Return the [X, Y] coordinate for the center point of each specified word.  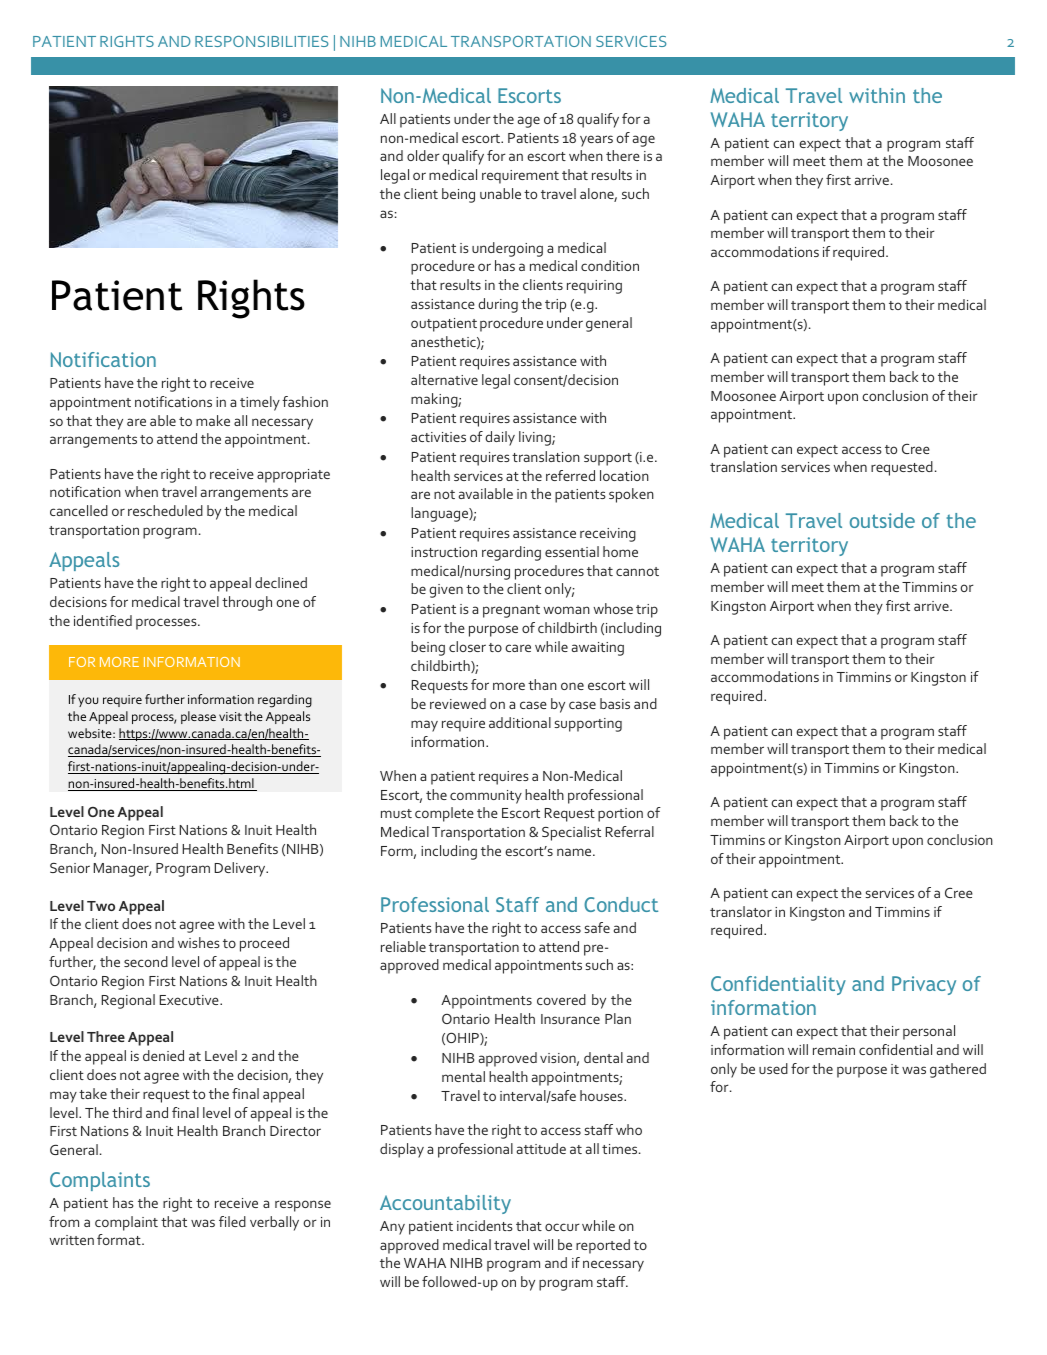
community [486, 797]
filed [232, 1221]
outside [882, 520]
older [423, 155]
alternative [444, 379]
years [596, 141]
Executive [190, 1000]
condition [610, 265]
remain [834, 1050]
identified [103, 620]
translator [741, 911]
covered [561, 999]
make [213, 420]
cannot [637, 571]
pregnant [511, 611]
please [198, 717]
